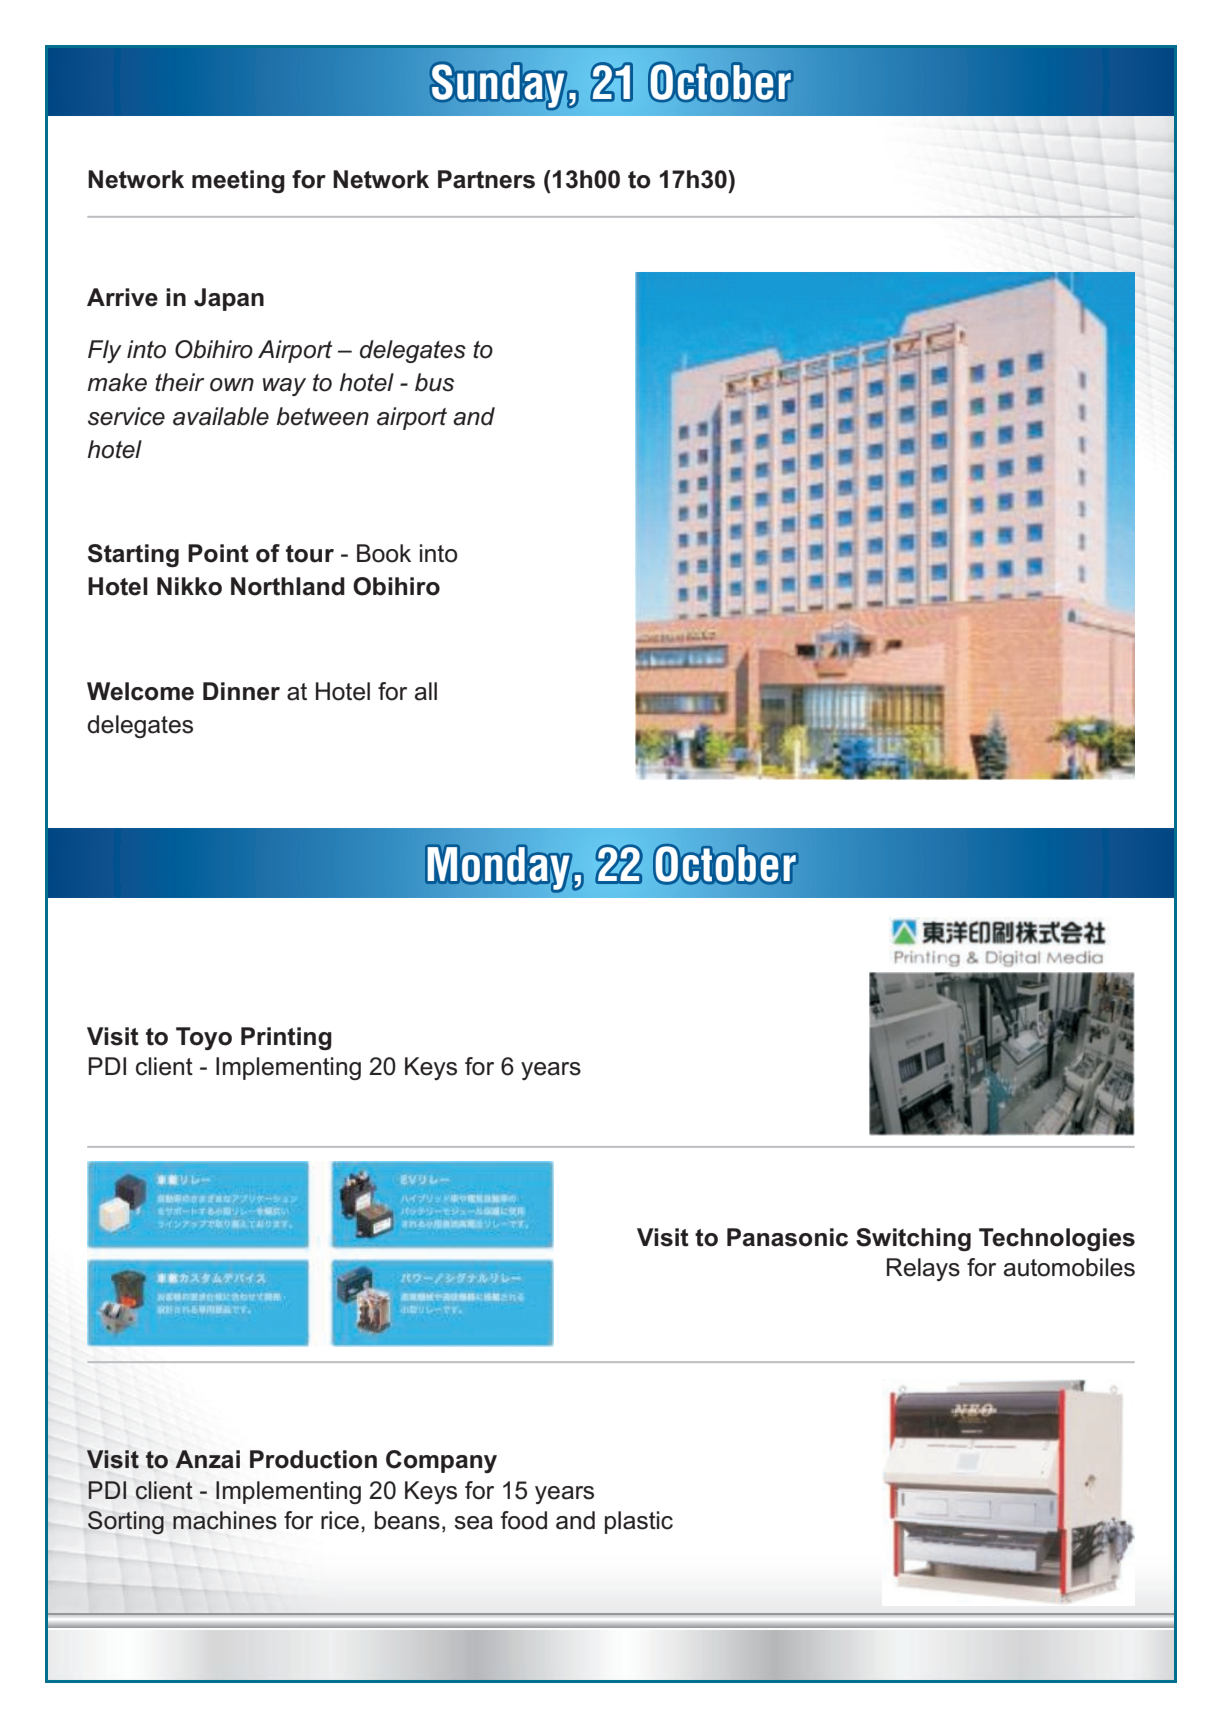 The height and width of the image is (1728, 1222). What do you see at coordinates (486, 179) in the image?
I see `Partners` at bounding box center [486, 179].
